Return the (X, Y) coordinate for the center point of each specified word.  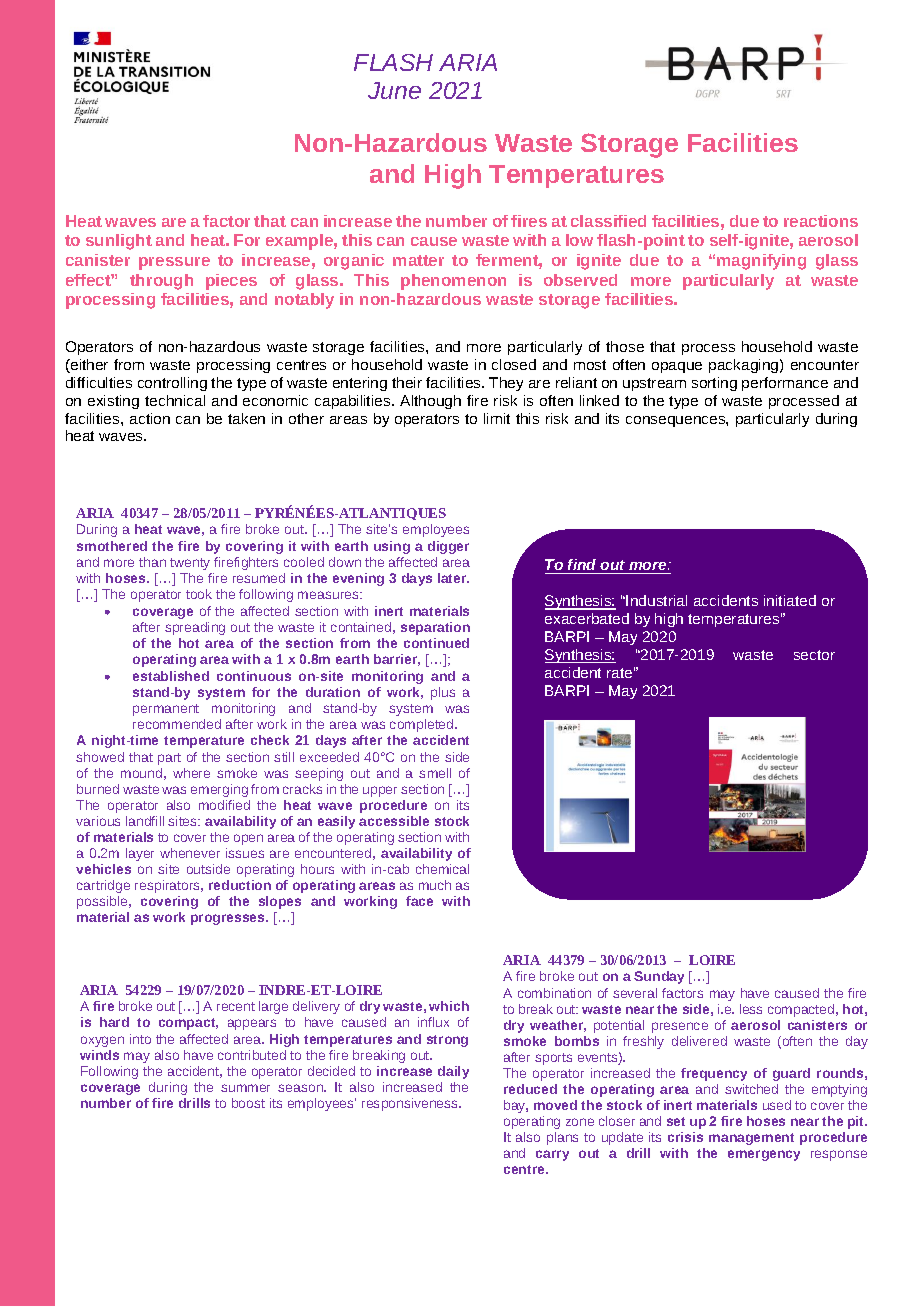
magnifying (761, 262)
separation (435, 628)
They (506, 384)
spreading (195, 628)
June (394, 90)
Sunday (659, 977)
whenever (190, 853)
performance (785, 384)
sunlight (119, 242)
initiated (790, 600)
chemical (442, 869)
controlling (172, 384)
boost (248, 1103)
